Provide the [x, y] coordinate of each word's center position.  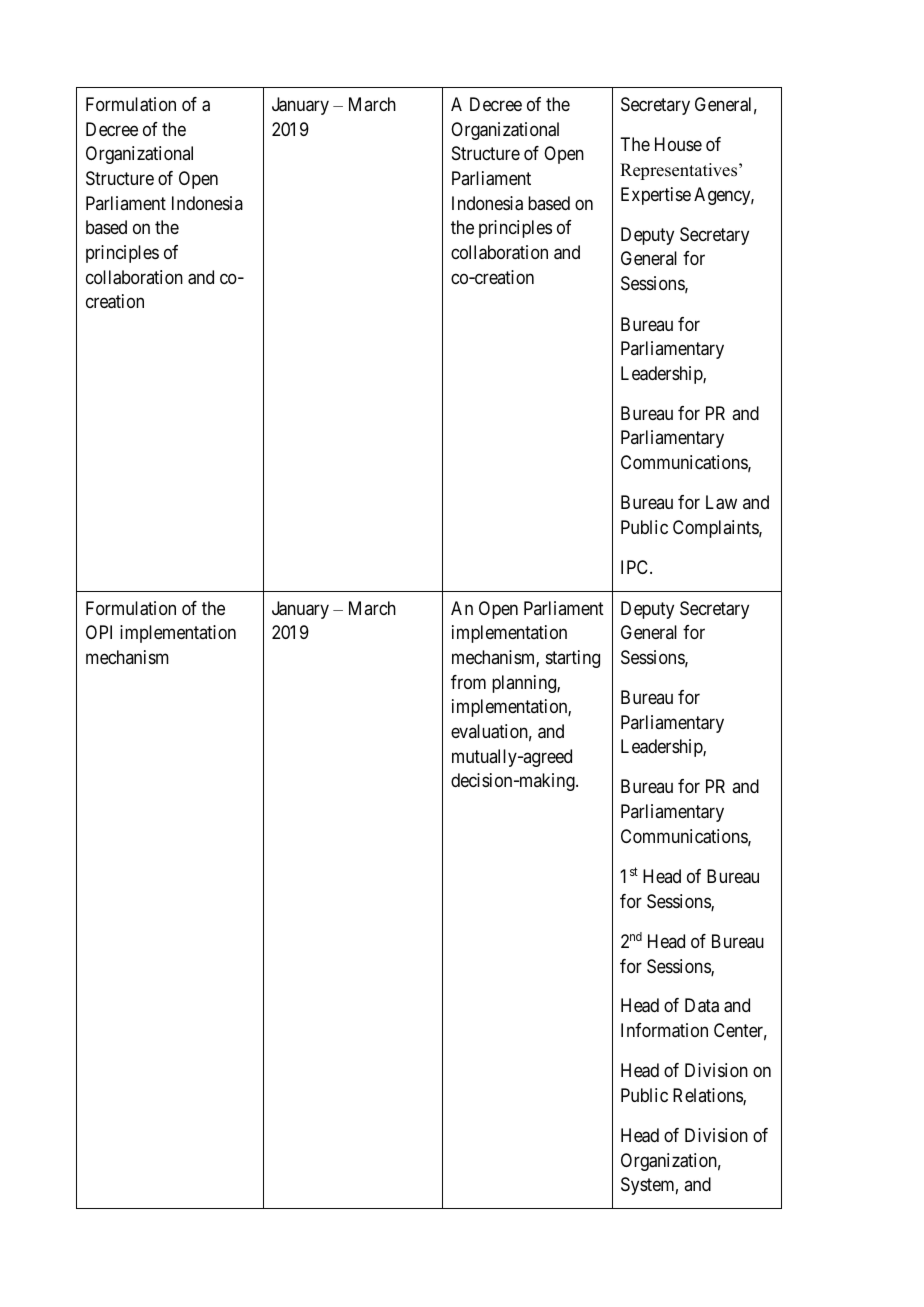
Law [721, 502]
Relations [708, 1096]
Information [664, 1030]
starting [573, 659]
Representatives [680, 171]
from [468, 682]
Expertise [656, 196]
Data [702, 1005]
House [678, 144]
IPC [636, 567]
